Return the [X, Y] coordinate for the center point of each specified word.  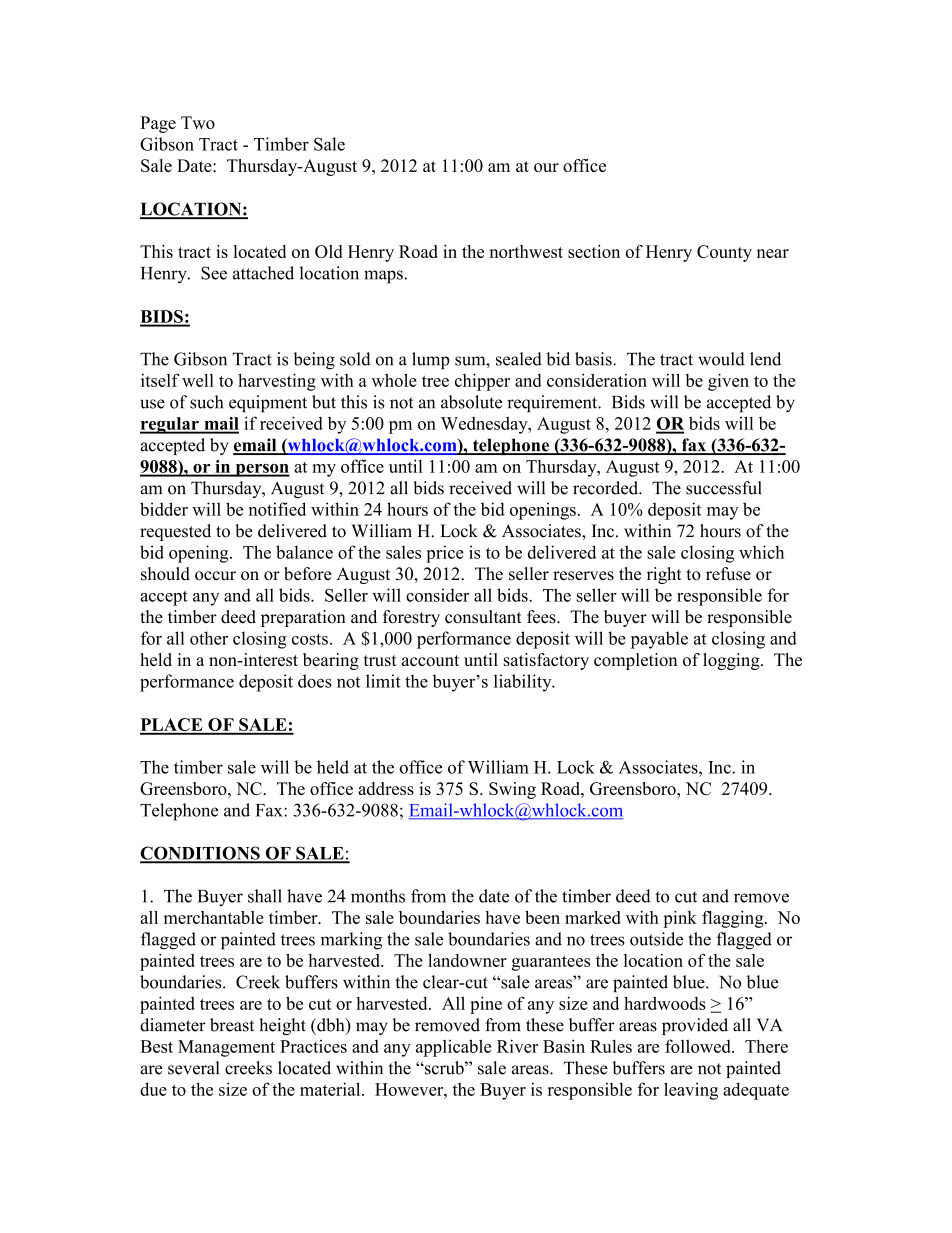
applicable [453, 1048]
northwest [526, 251]
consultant [483, 617]
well [198, 380]
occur [215, 576]
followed [699, 1046]
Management [226, 1048]
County [724, 253]
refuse [728, 574]
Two [198, 122]
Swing [512, 790]
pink [680, 919]
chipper [482, 382]
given [728, 382]
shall [265, 896]
